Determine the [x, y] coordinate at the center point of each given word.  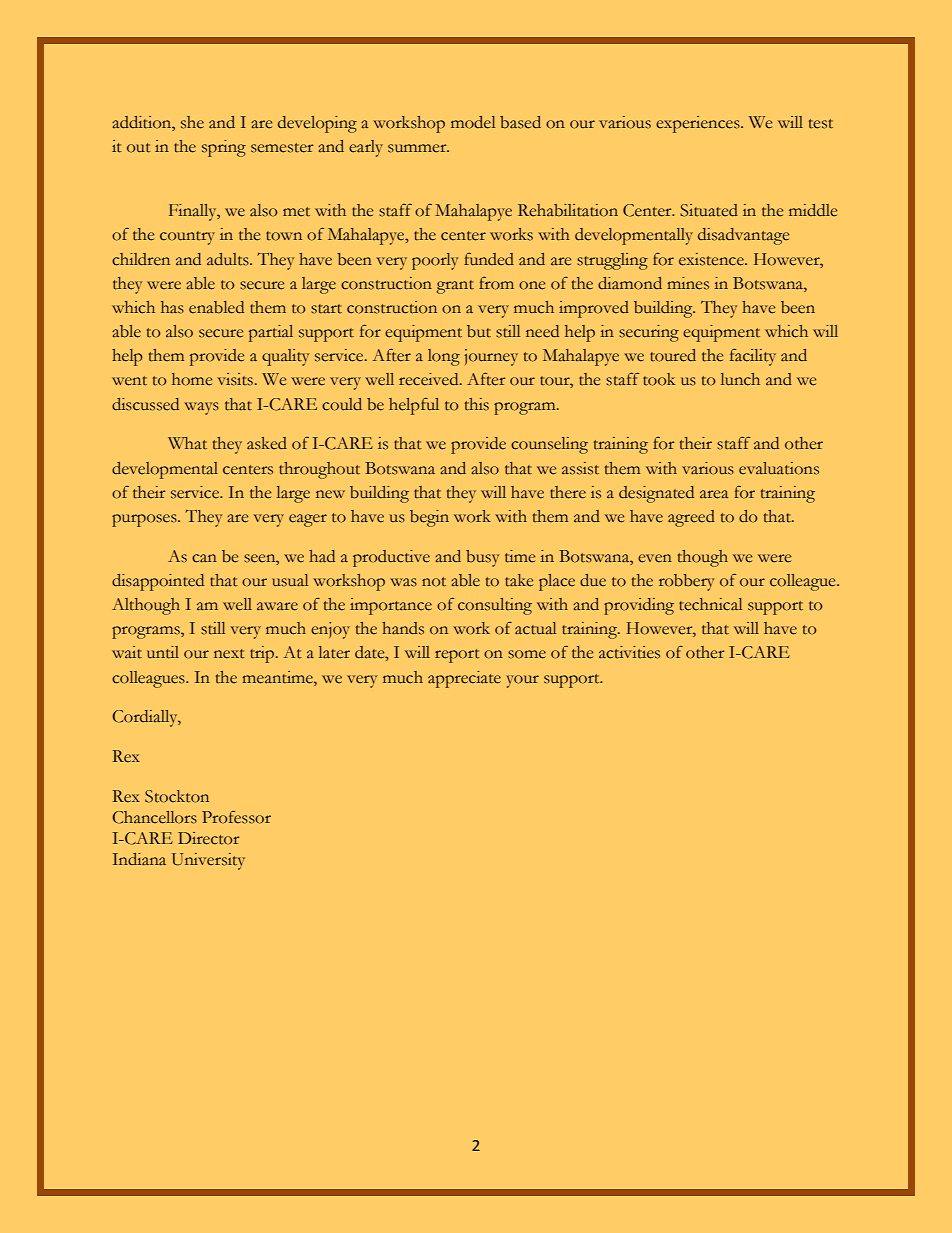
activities [629, 652]
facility [753, 357]
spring [224, 148]
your [523, 681]
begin [429, 518]
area [714, 494]
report [457, 656]
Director [208, 838]
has [172, 307]
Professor [236, 817]
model [473, 122]
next [229, 654]
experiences [699, 124]
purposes [145, 520]
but [479, 331]
